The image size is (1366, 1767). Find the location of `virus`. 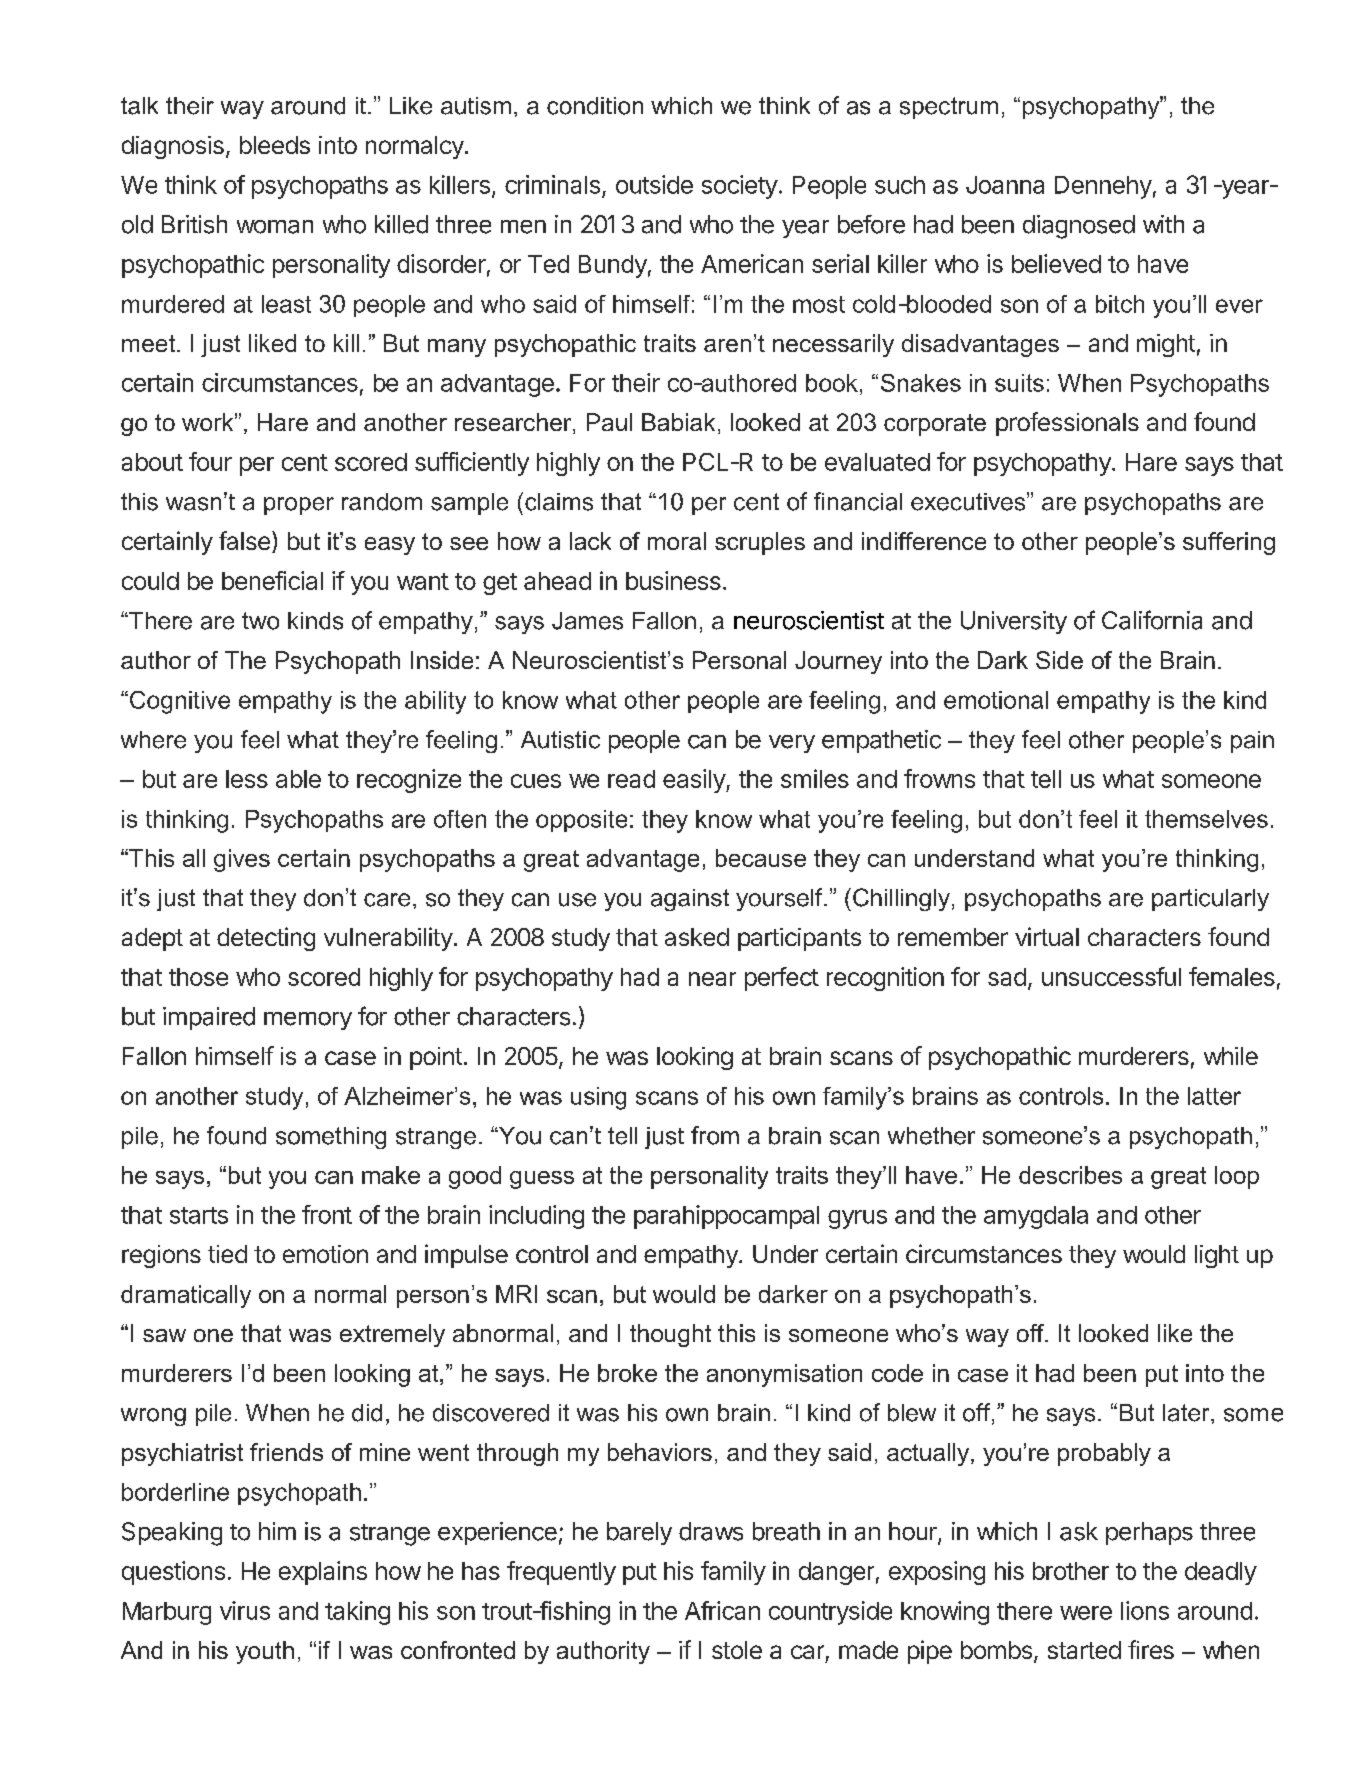

virus is located at coordinates (245, 1610).
